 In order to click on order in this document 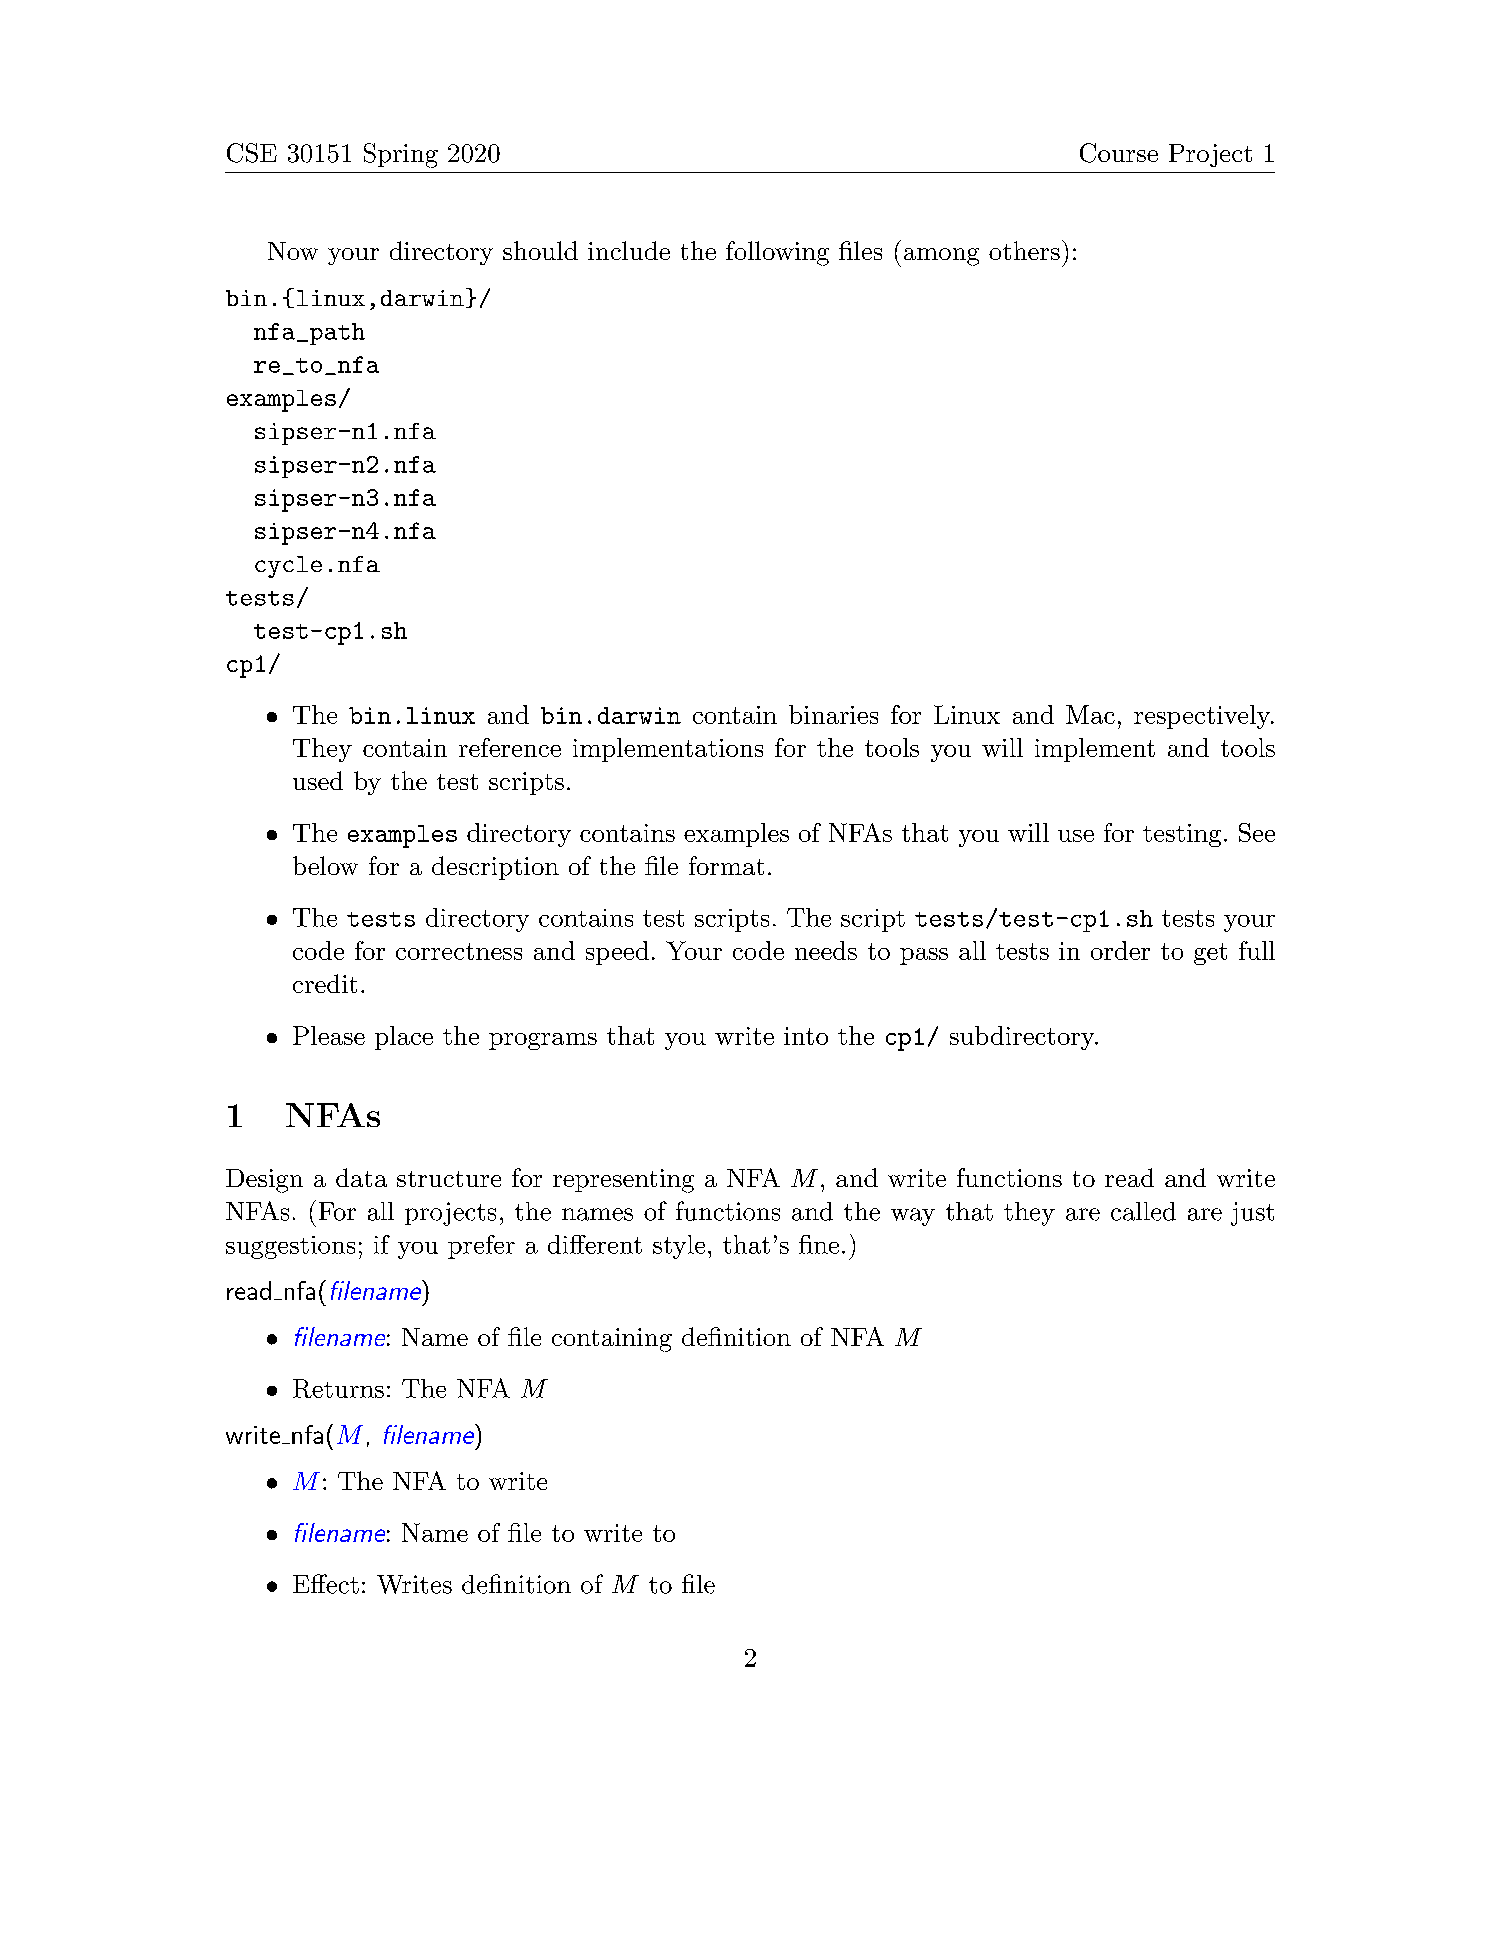, I will do `click(1120, 950)`.
